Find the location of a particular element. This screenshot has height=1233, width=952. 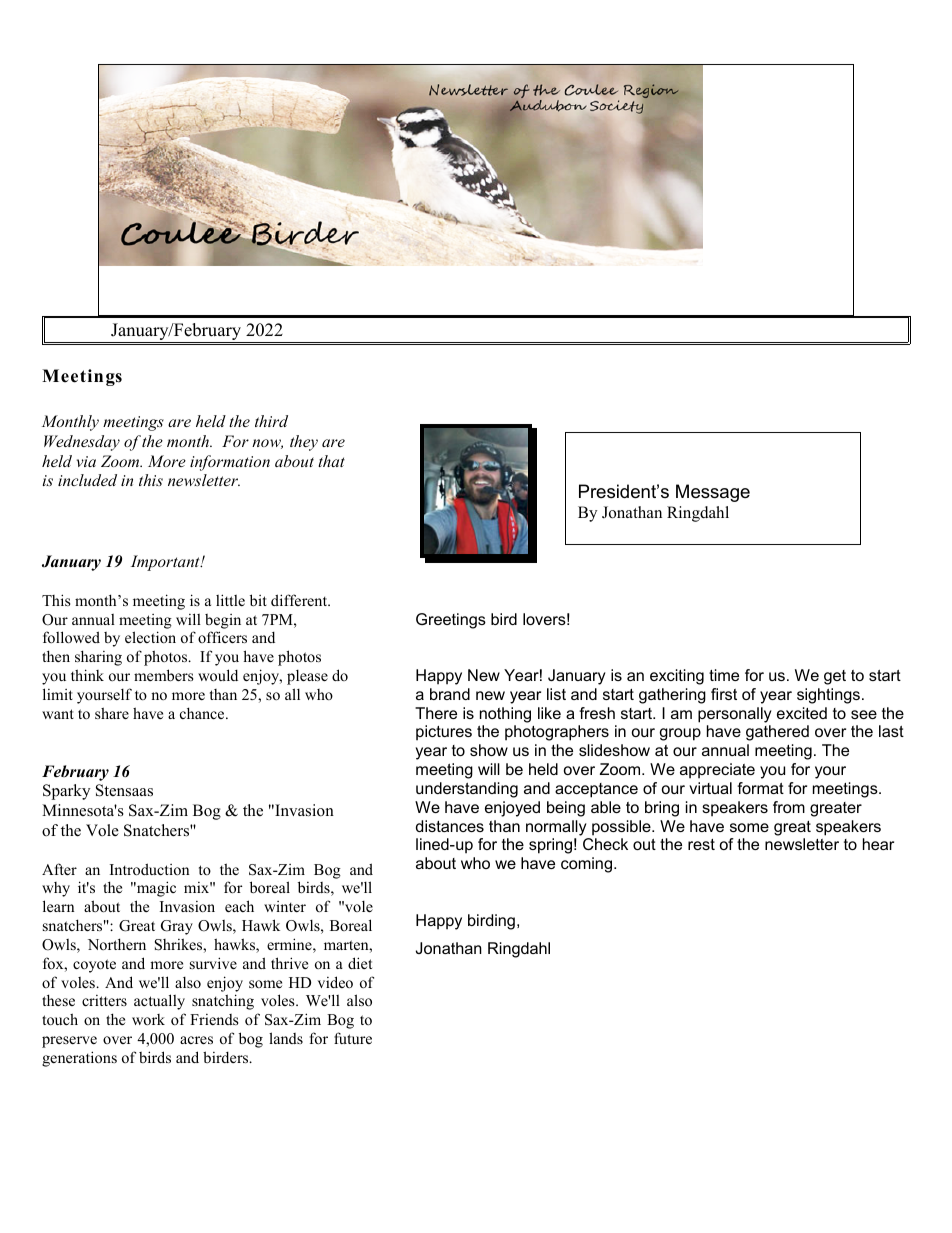

time is located at coordinates (724, 675).
